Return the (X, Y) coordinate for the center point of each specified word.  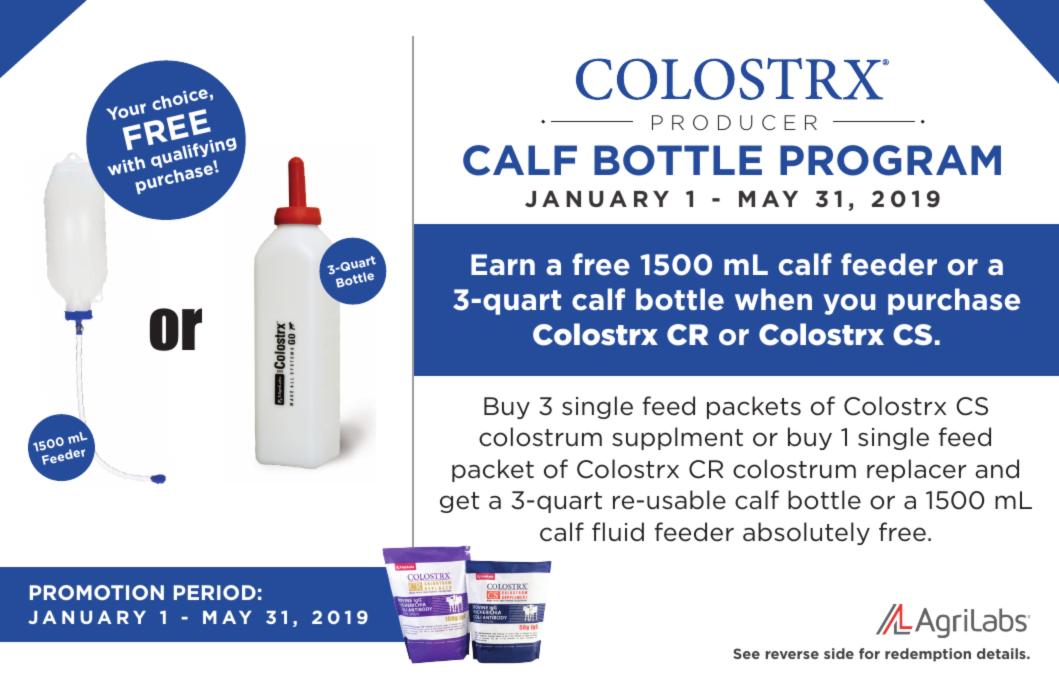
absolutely (806, 533)
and (997, 469)
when (773, 299)
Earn (503, 264)
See (746, 653)
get (459, 502)
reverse (792, 655)
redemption (928, 655)
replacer (916, 470)
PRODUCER (734, 123)
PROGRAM (890, 160)
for (869, 653)
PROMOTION (97, 592)
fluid (618, 532)
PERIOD (215, 592)
